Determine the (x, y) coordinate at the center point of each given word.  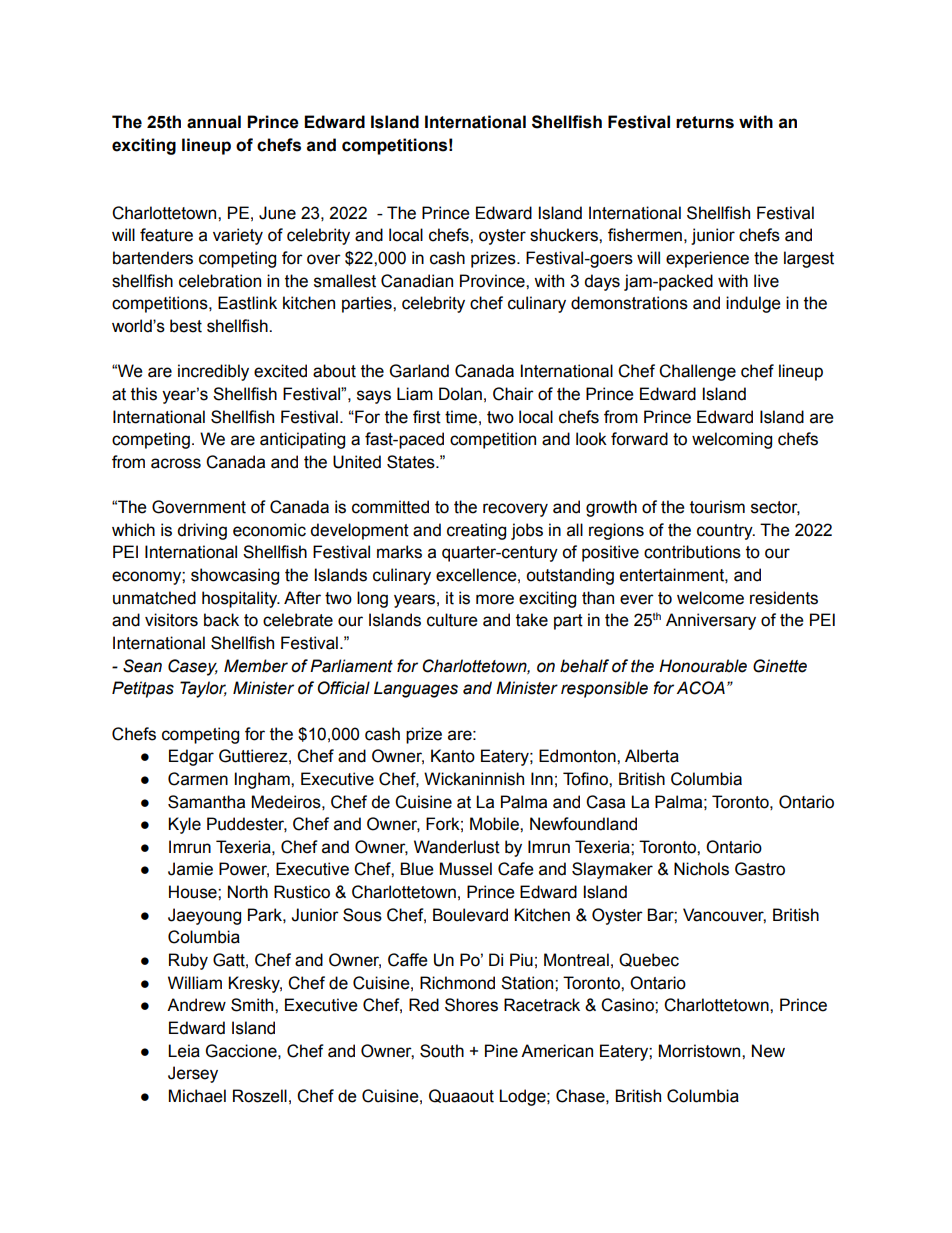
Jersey (193, 1074)
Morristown (701, 1051)
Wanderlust (457, 847)
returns (705, 122)
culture (452, 620)
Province (493, 281)
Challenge (697, 372)
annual (214, 122)
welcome (710, 598)
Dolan (460, 394)
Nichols (701, 869)
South (442, 1051)
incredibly (213, 372)
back (221, 620)
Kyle (184, 825)
